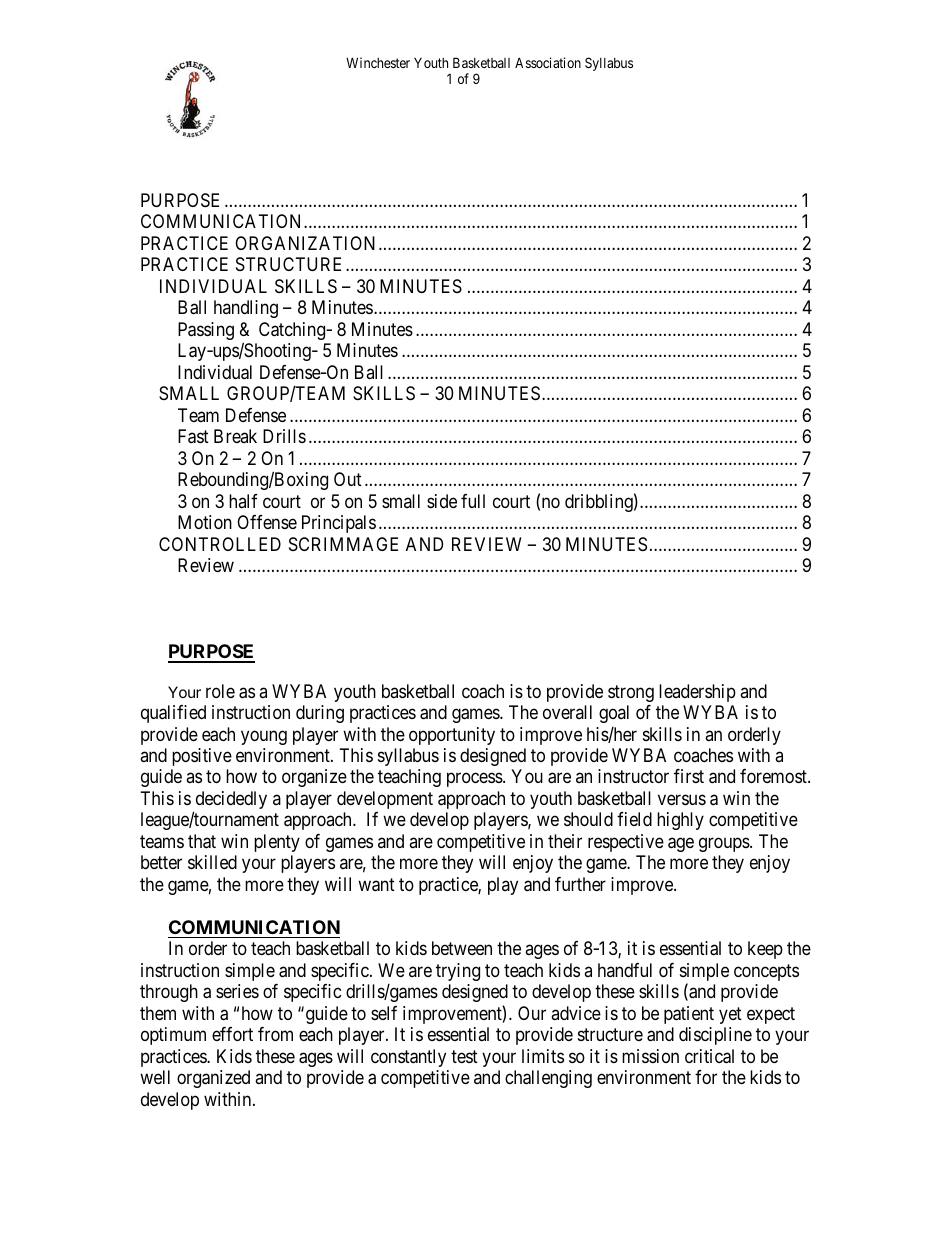  I want to click on full, so click(473, 501).
